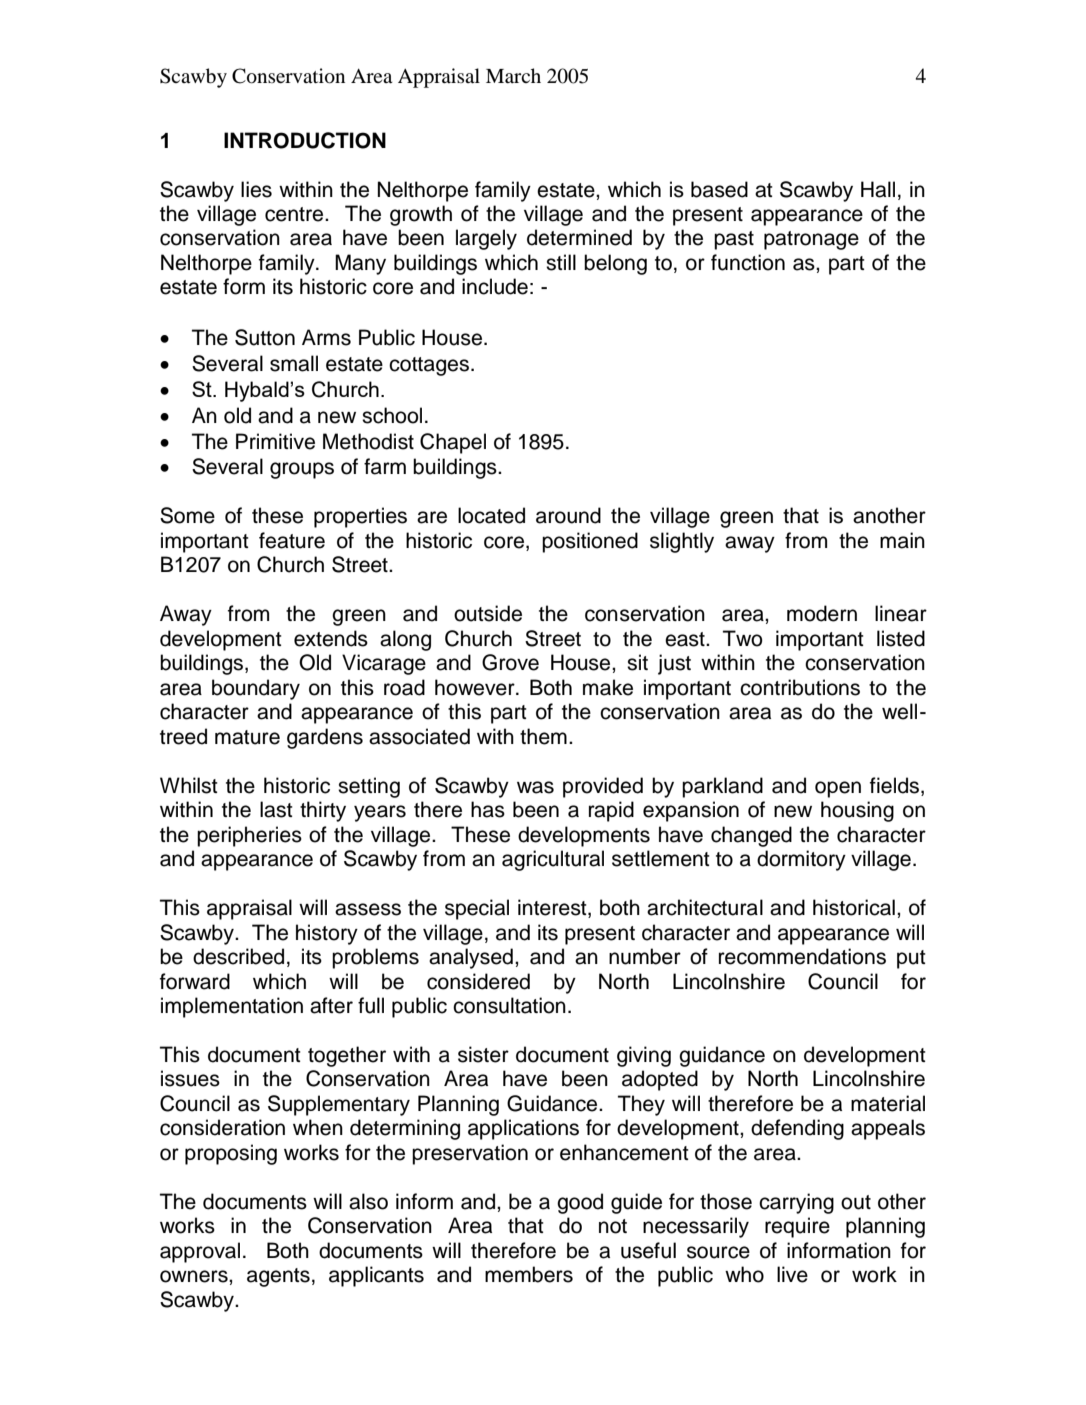 Image resolution: width=1086 pixels, height=1405 pixels. I want to click on Hall, so click(878, 189).
